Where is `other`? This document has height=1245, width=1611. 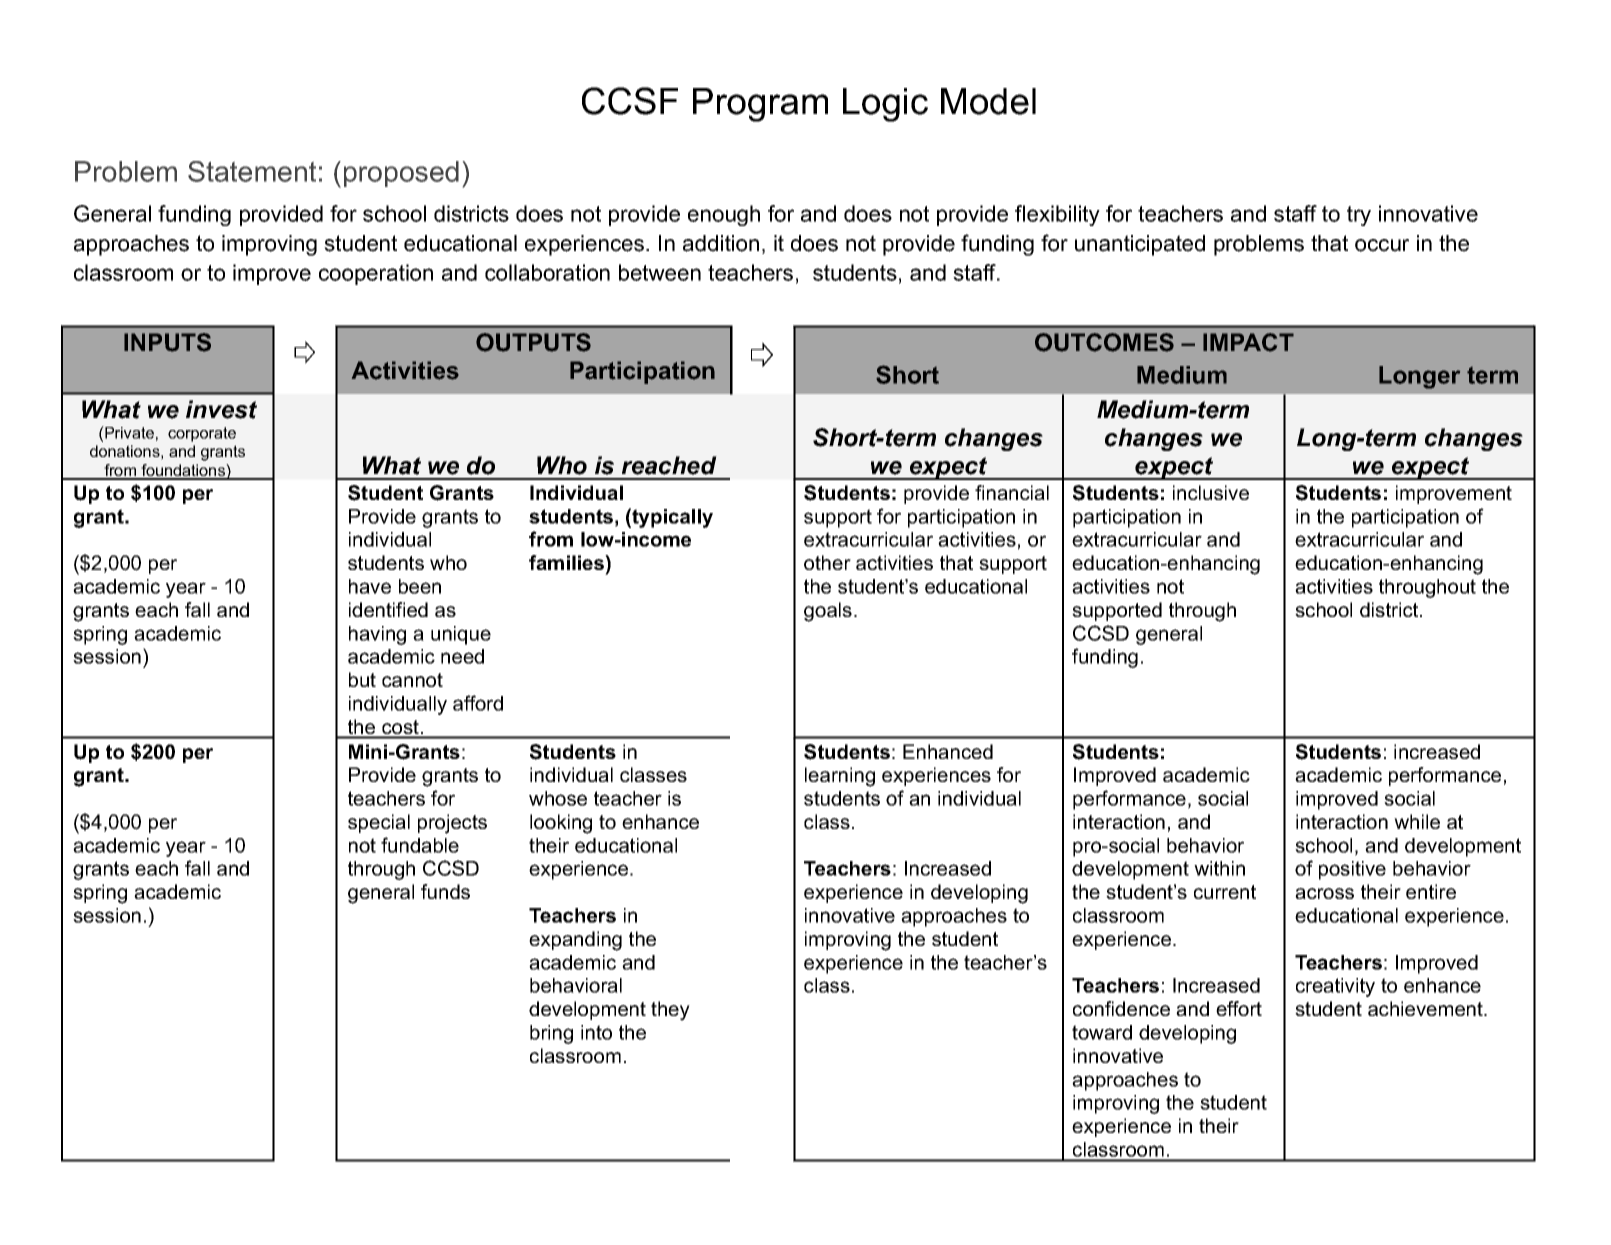
other is located at coordinates (827, 562).
